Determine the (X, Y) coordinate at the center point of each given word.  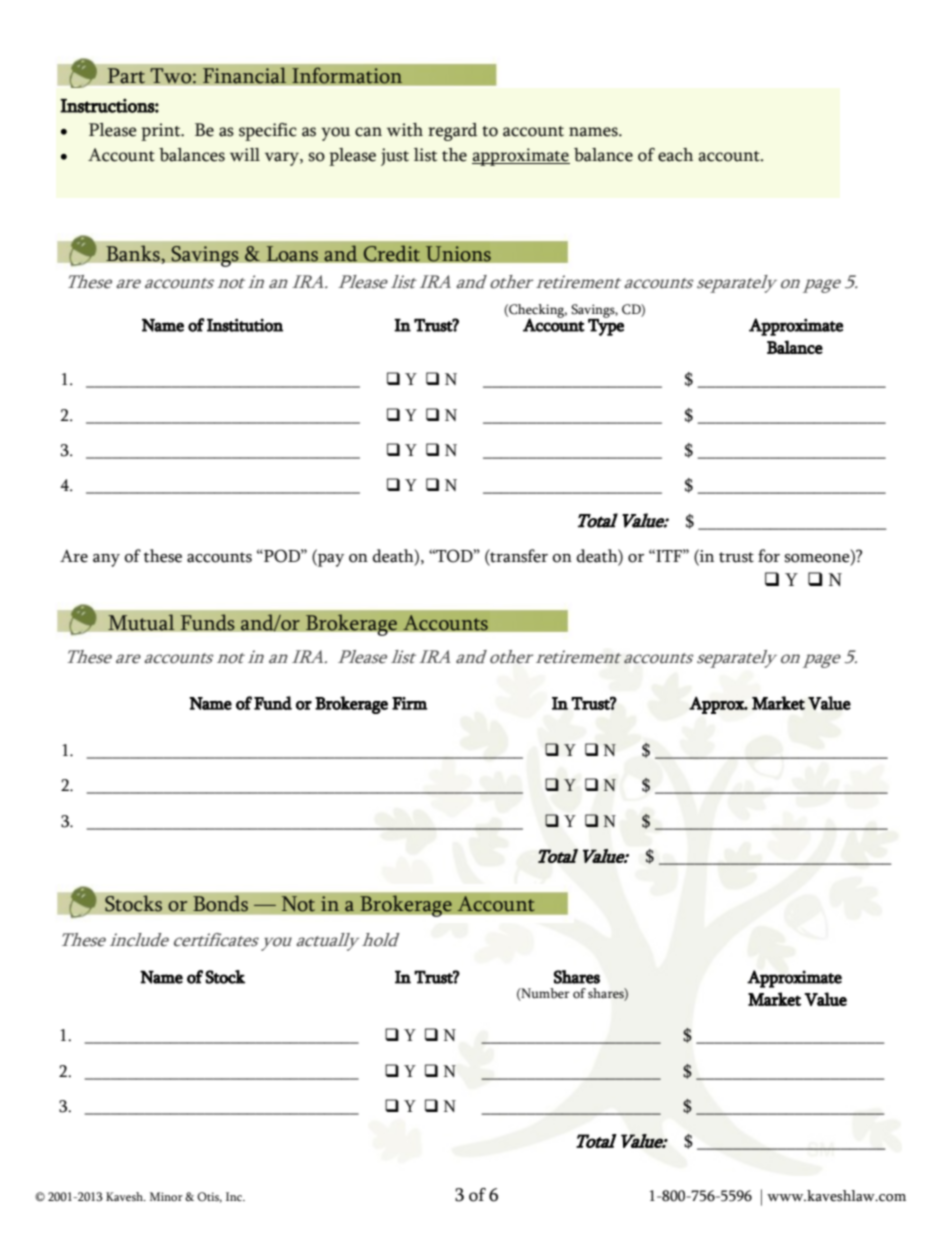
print (162, 132)
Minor (166, 1196)
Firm (409, 703)
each (675, 155)
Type (606, 326)
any (106, 560)
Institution (245, 325)
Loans (292, 254)
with (405, 130)
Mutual (141, 622)
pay (330, 560)
